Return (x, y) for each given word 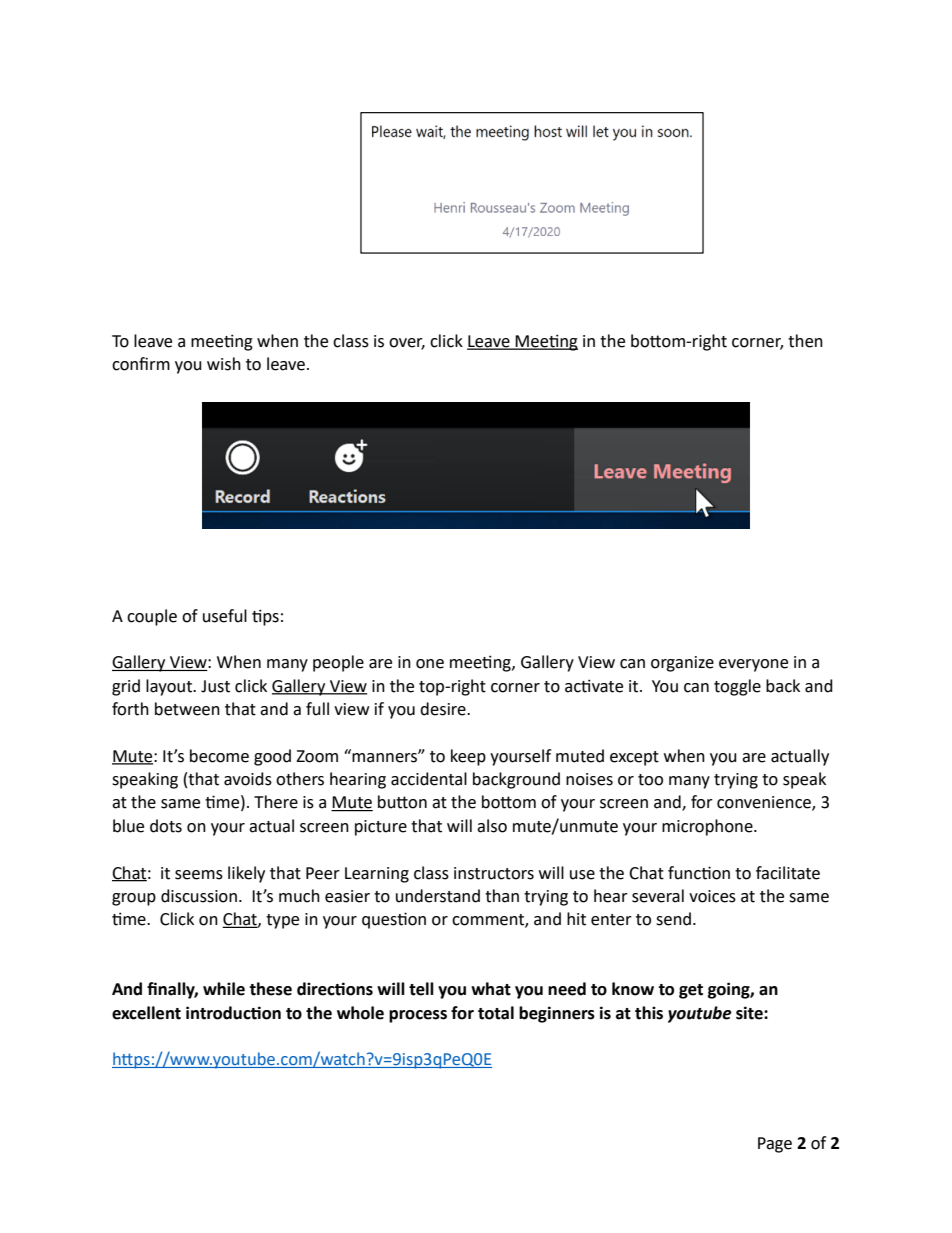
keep (468, 757)
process (418, 1016)
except (634, 758)
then (805, 341)
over (407, 344)
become (219, 756)
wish (224, 364)
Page (775, 1145)
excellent (146, 1013)
